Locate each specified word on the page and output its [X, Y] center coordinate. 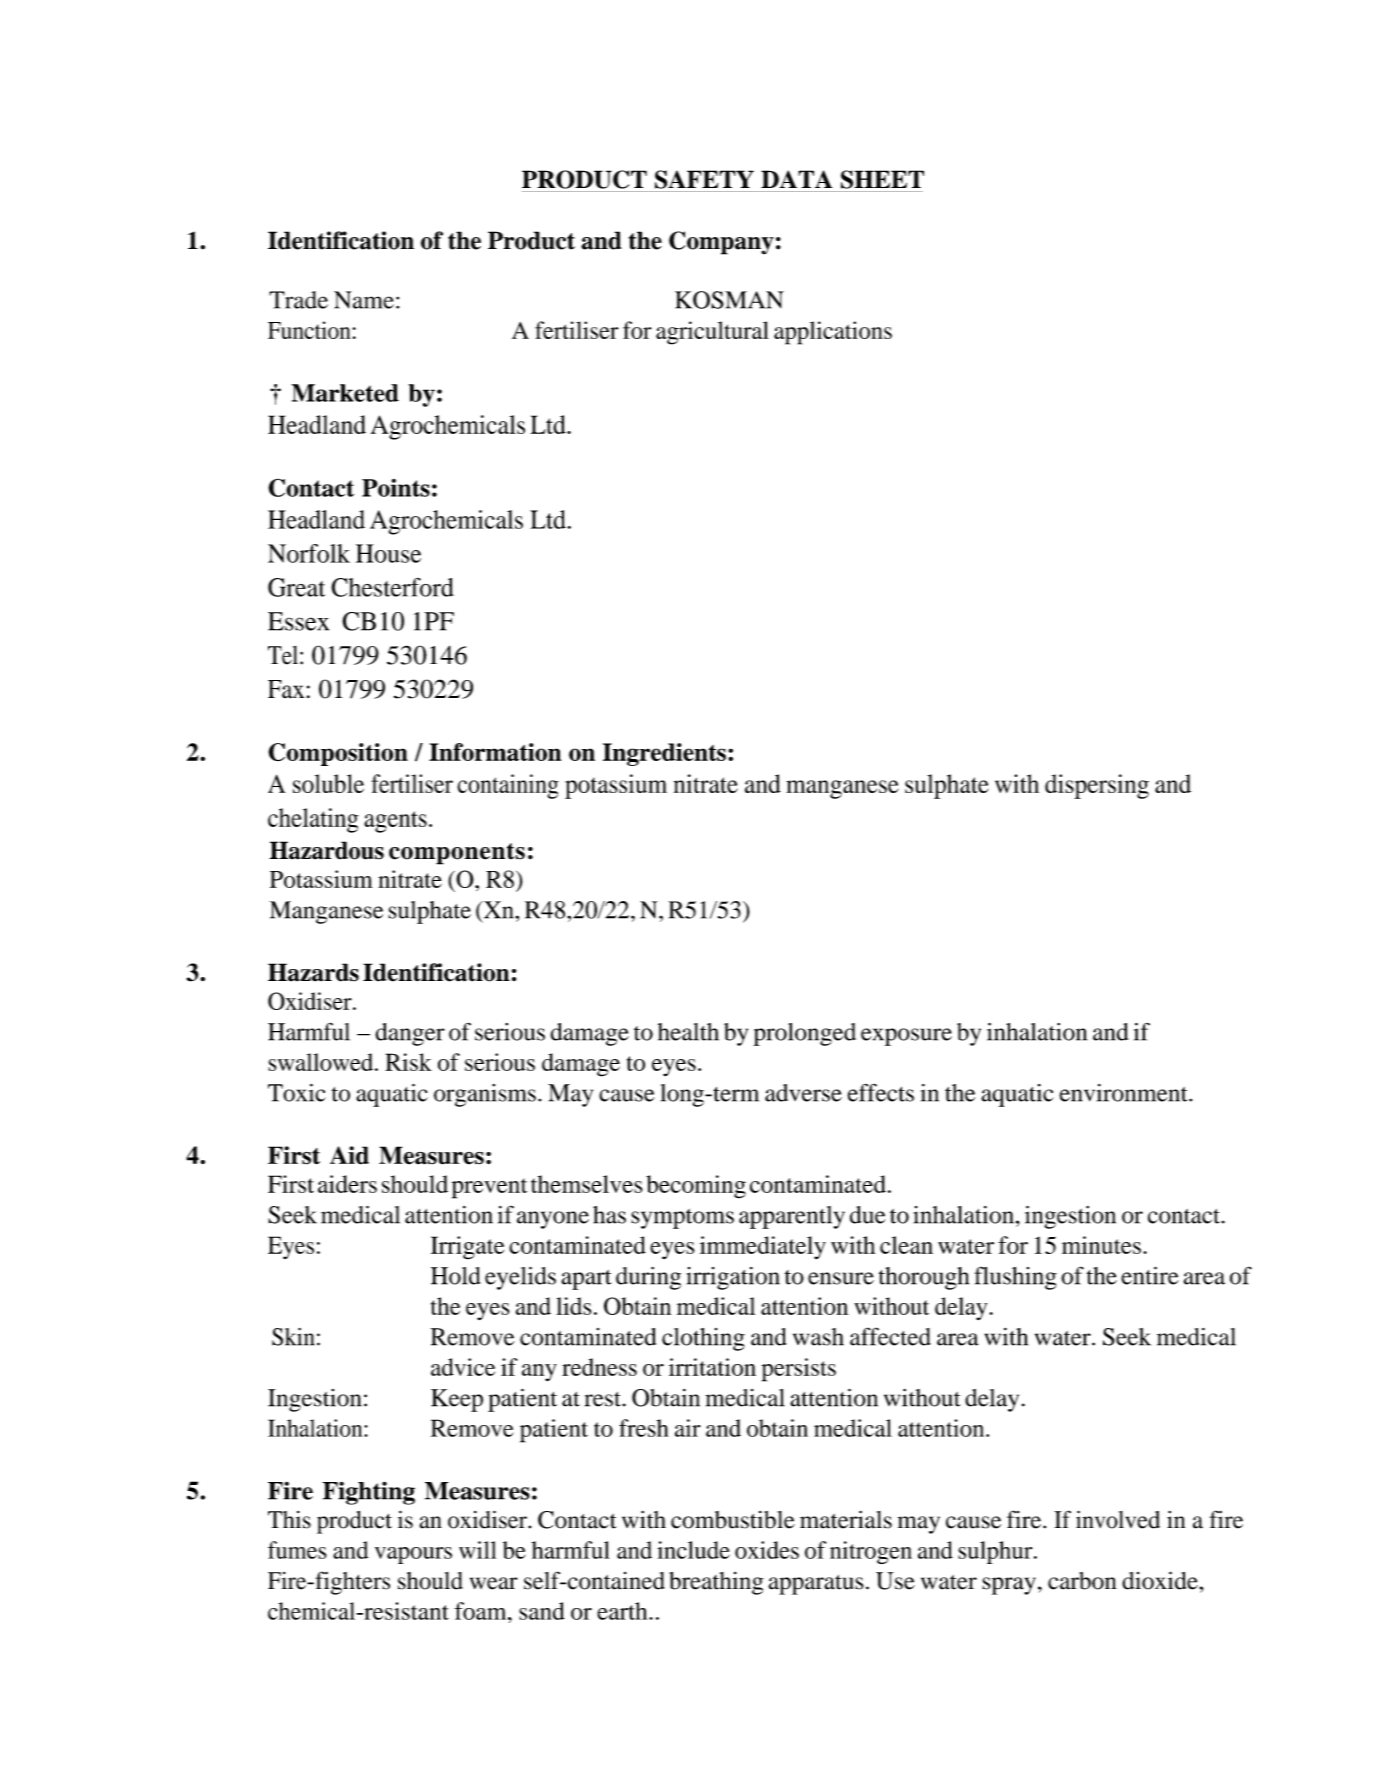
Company [721, 243]
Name [364, 300]
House [388, 553]
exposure [906, 1037]
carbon [1082, 1581]
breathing [716, 1583]
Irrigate [467, 1248]
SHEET [882, 179]
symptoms [682, 1219]
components [457, 854]
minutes [1101, 1245]
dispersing [1097, 786]
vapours [413, 1555]
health [688, 1032]
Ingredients [664, 754]
